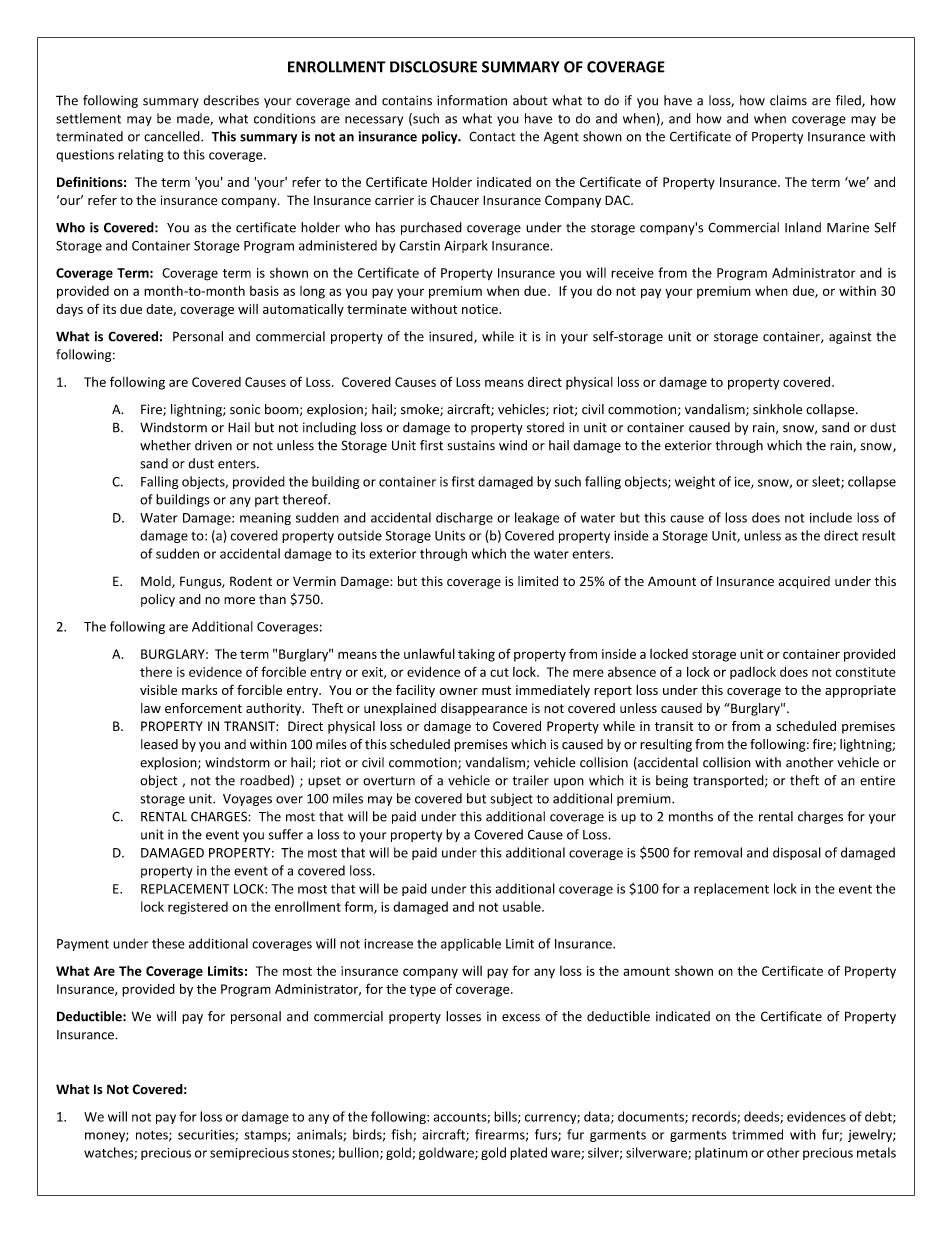 The height and width of the screenshot is (1233, 952). Describe the element at coordinates (165, 445) in the screenshot. I see `whether` at that location.
